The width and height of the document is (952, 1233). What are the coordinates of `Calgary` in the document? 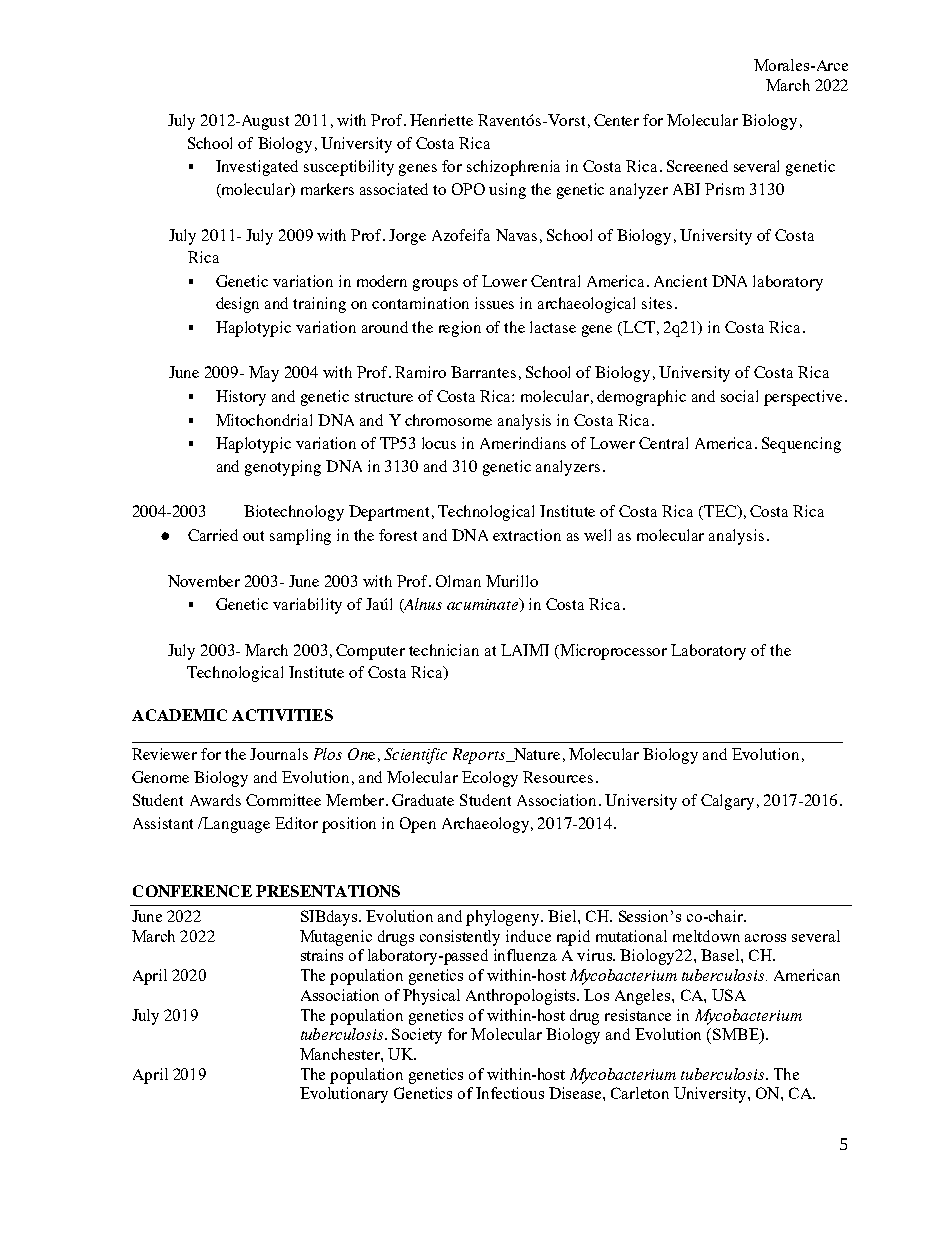 It's located at (727, 802).
